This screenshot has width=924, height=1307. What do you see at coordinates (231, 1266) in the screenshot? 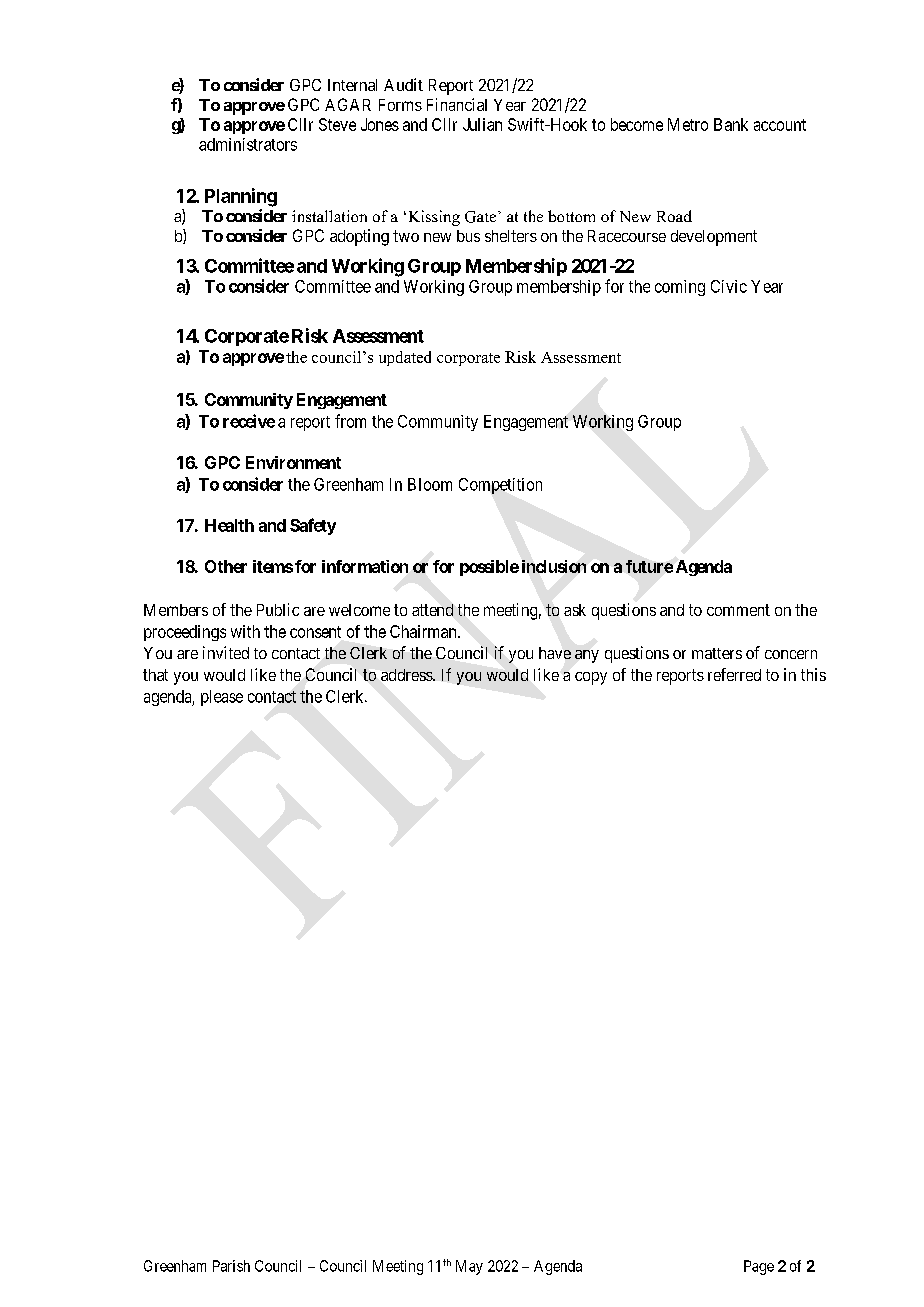
I see `Parish` at bounding box center [231, 1266].
